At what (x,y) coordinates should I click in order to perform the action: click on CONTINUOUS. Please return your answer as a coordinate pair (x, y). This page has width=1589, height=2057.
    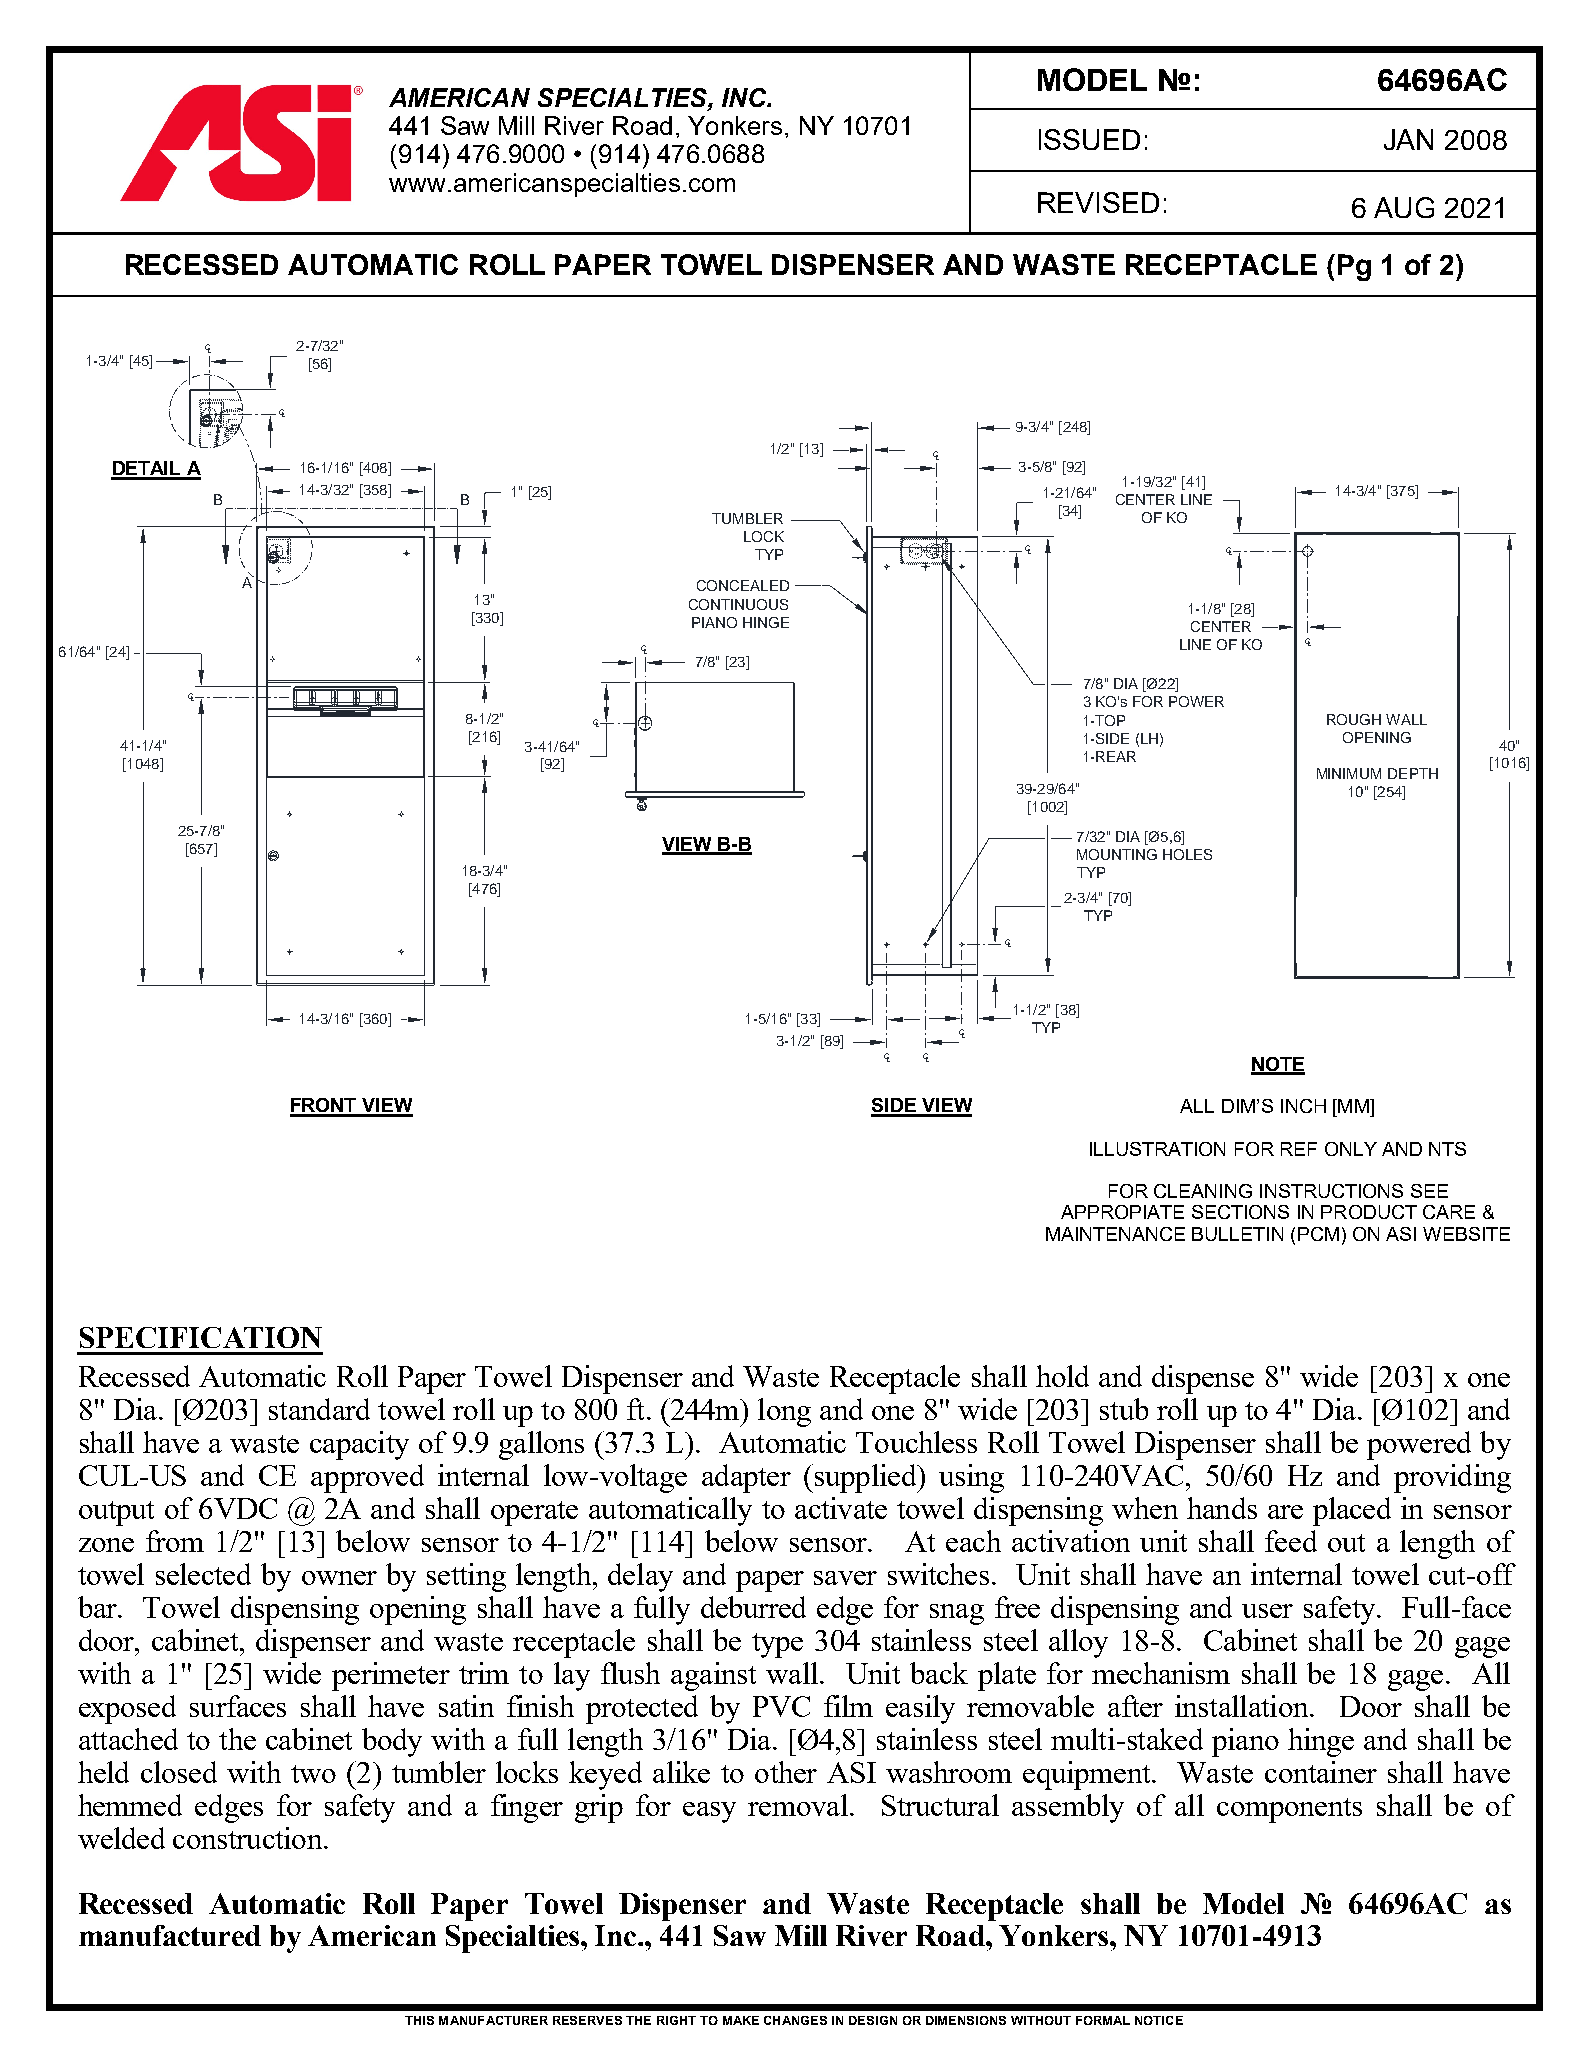
    Looking at the image, I should click on (738, 604).
